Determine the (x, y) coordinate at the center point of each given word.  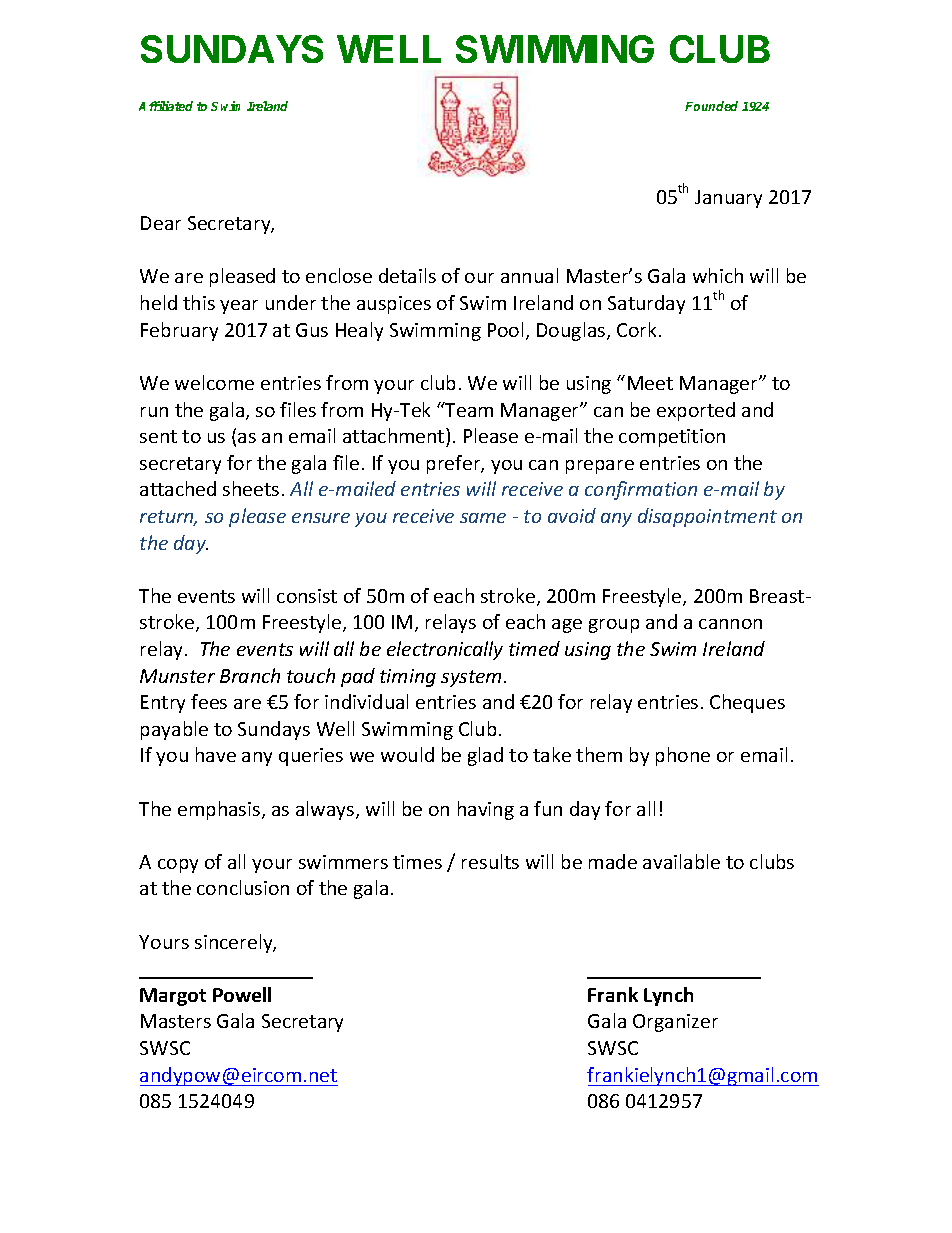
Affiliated (166, 106)
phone (683, 756)
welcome (214, 382)
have (216, 754)
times (417, 862)
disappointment (707, 517)
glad (485, 756)
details (407, 275)
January (728, 199)
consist (307, 596)
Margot (173, 997)
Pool (505, 329)
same (483, 518)
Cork (636, 329)
